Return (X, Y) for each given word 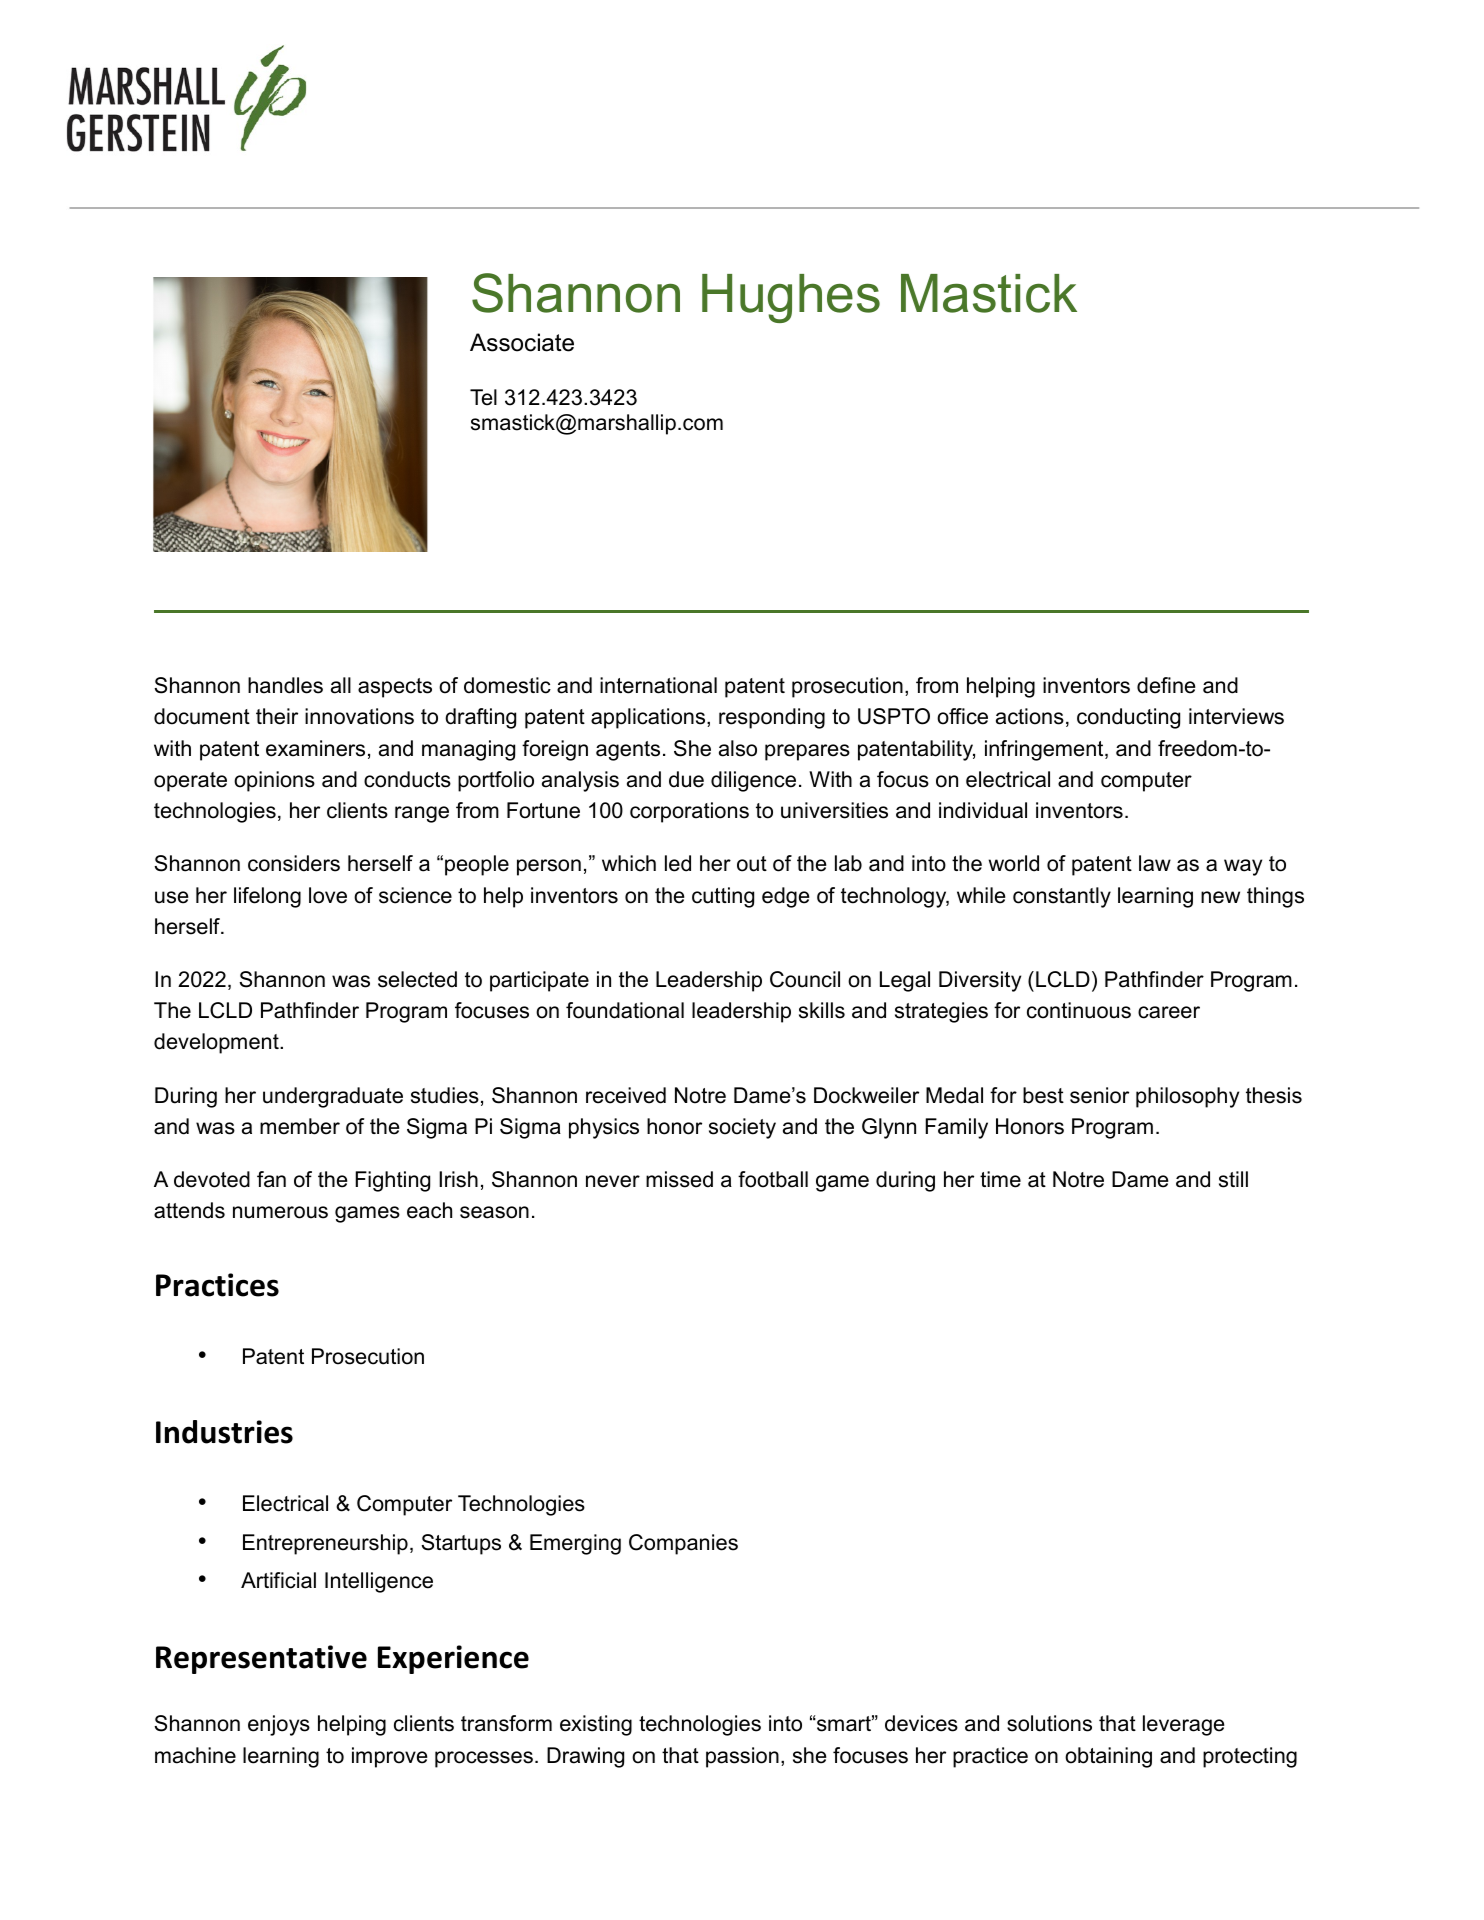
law (1155, 863)
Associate (522, 342)
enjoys (279, 1725)
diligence (753, 781)
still (1233, 1179)
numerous (280, 1212)
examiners (315, 748)
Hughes (791, 298)
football (773, 1179)
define (1166, 685)
